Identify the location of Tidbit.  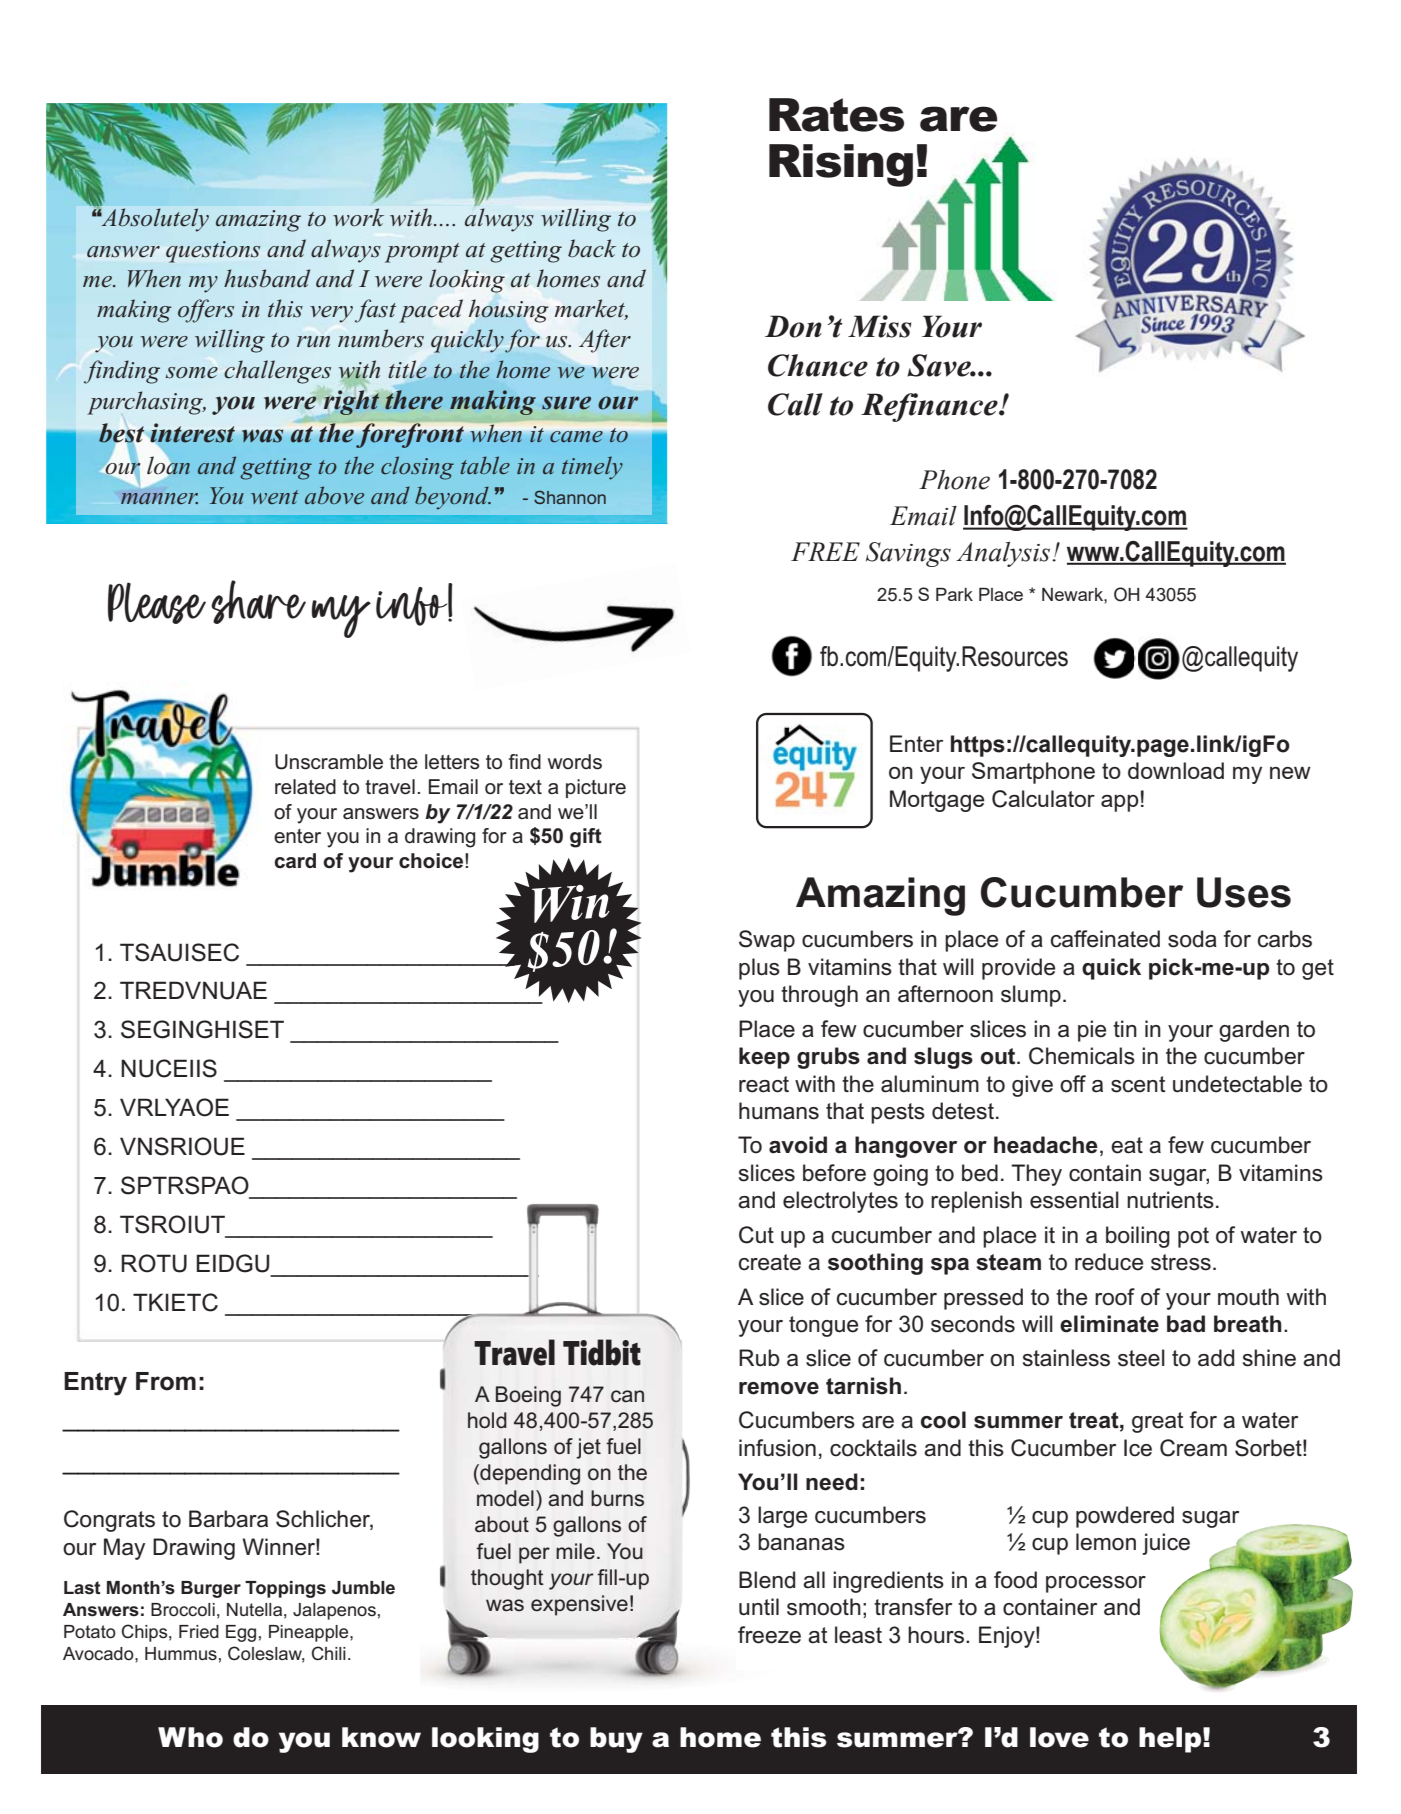
(602, 1352).
